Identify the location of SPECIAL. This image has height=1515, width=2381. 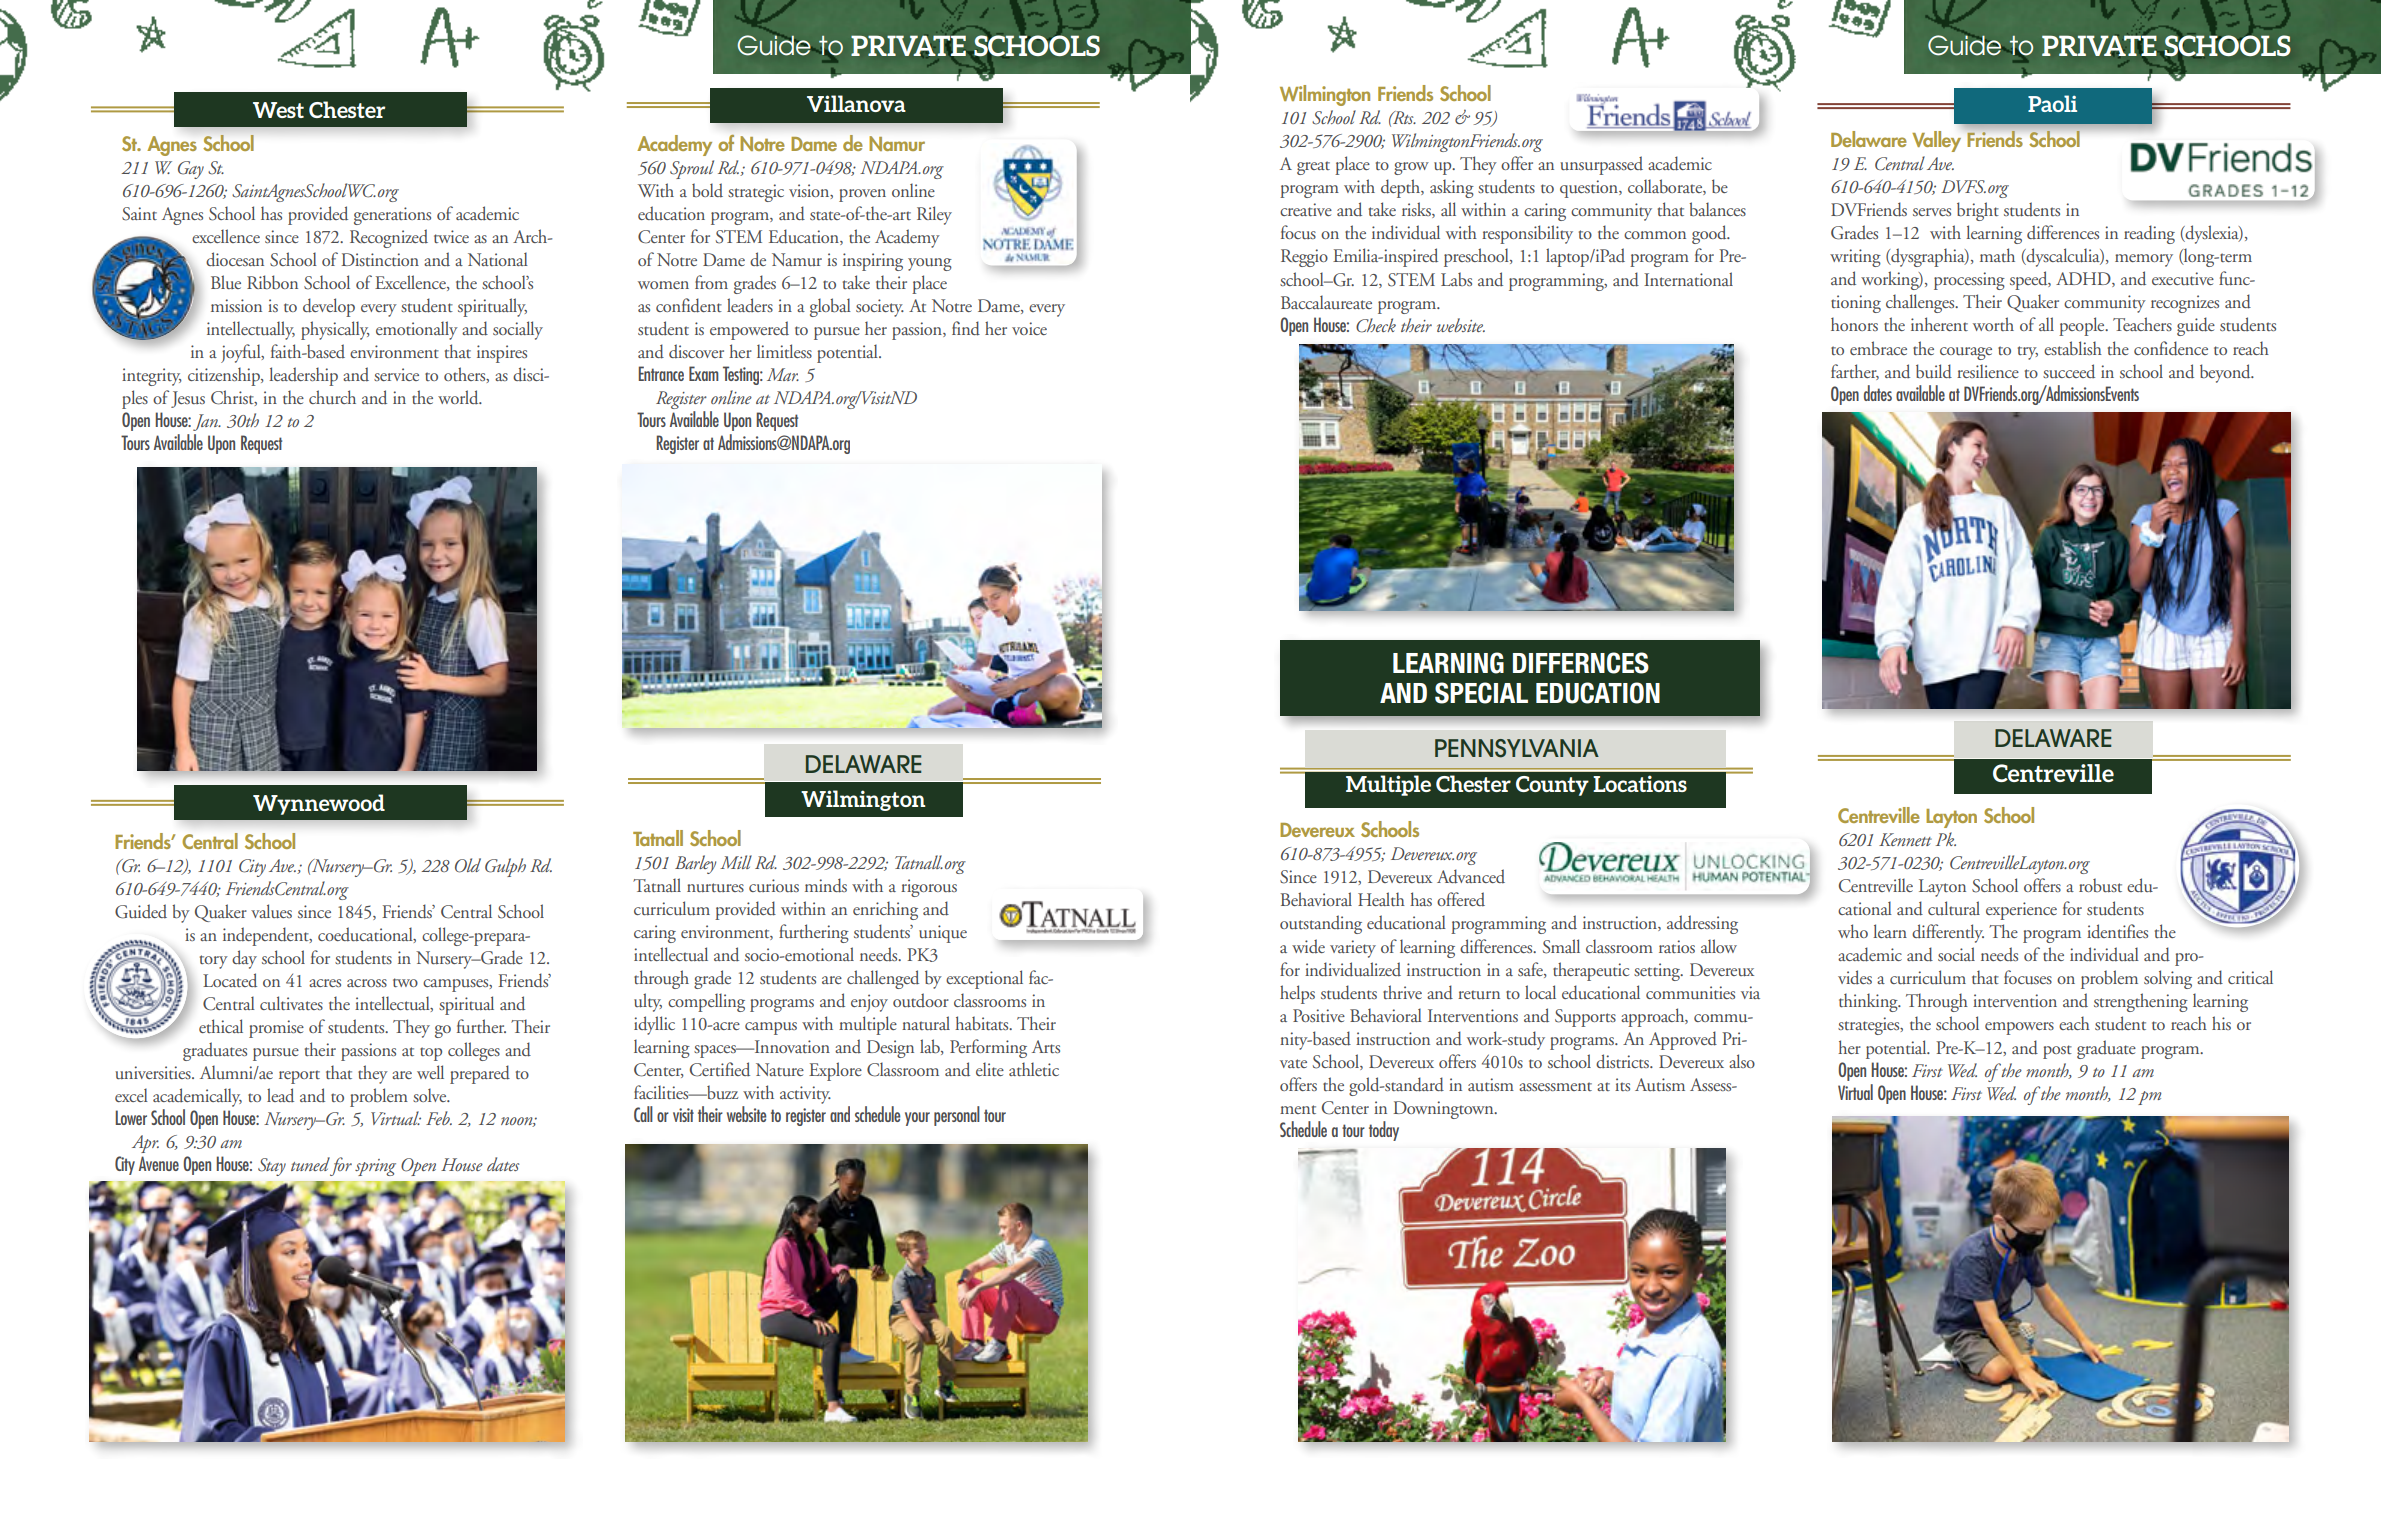
(1481, 693).
